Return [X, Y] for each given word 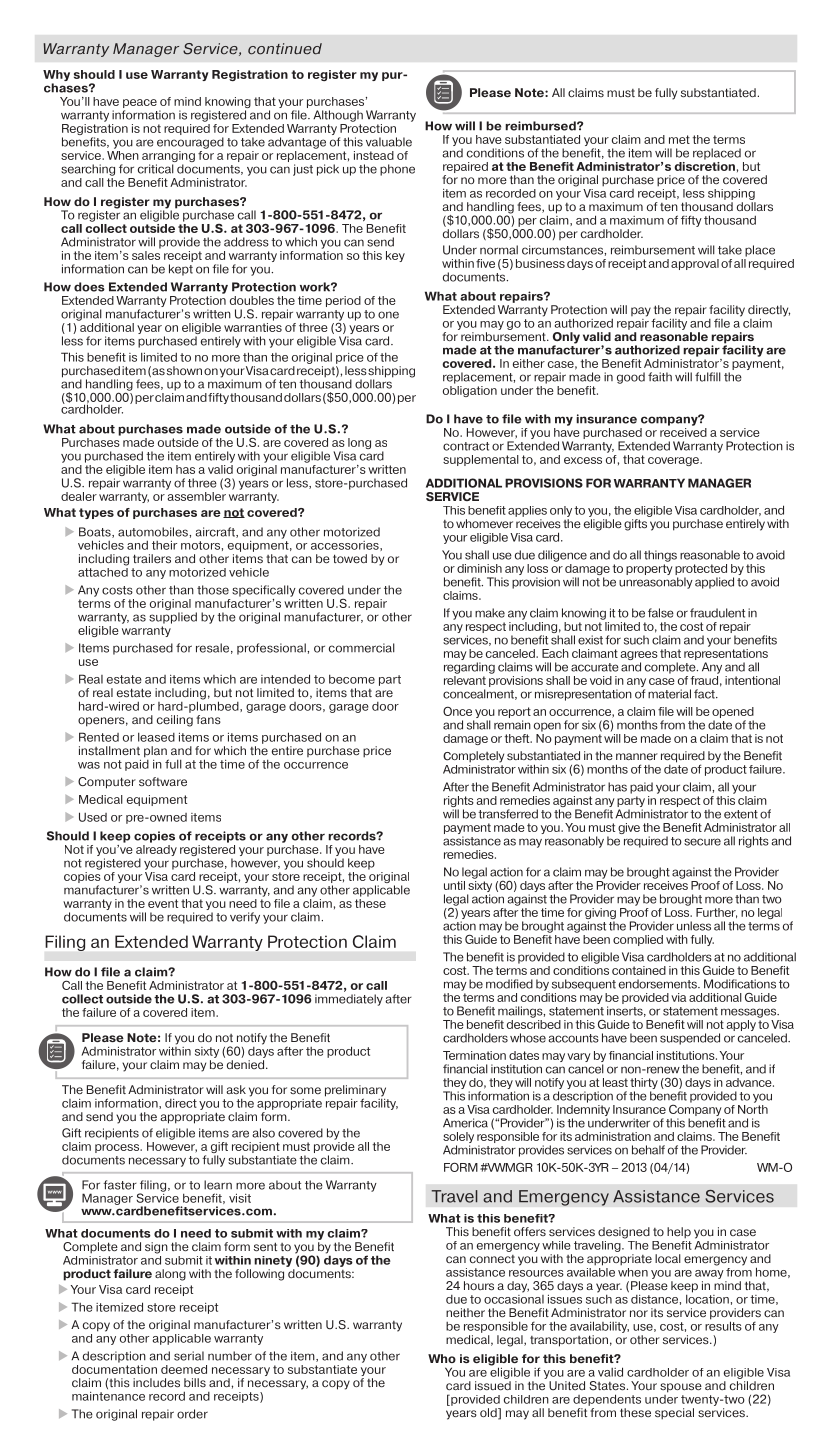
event [163, 903]
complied [638, 940]
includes [156, 1383]
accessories [346, 546]
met [679, 139]
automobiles [154, 532]
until [454, 885]
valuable [389, 142]
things [660, 556]
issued [493, 1386]
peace [140, 105]
